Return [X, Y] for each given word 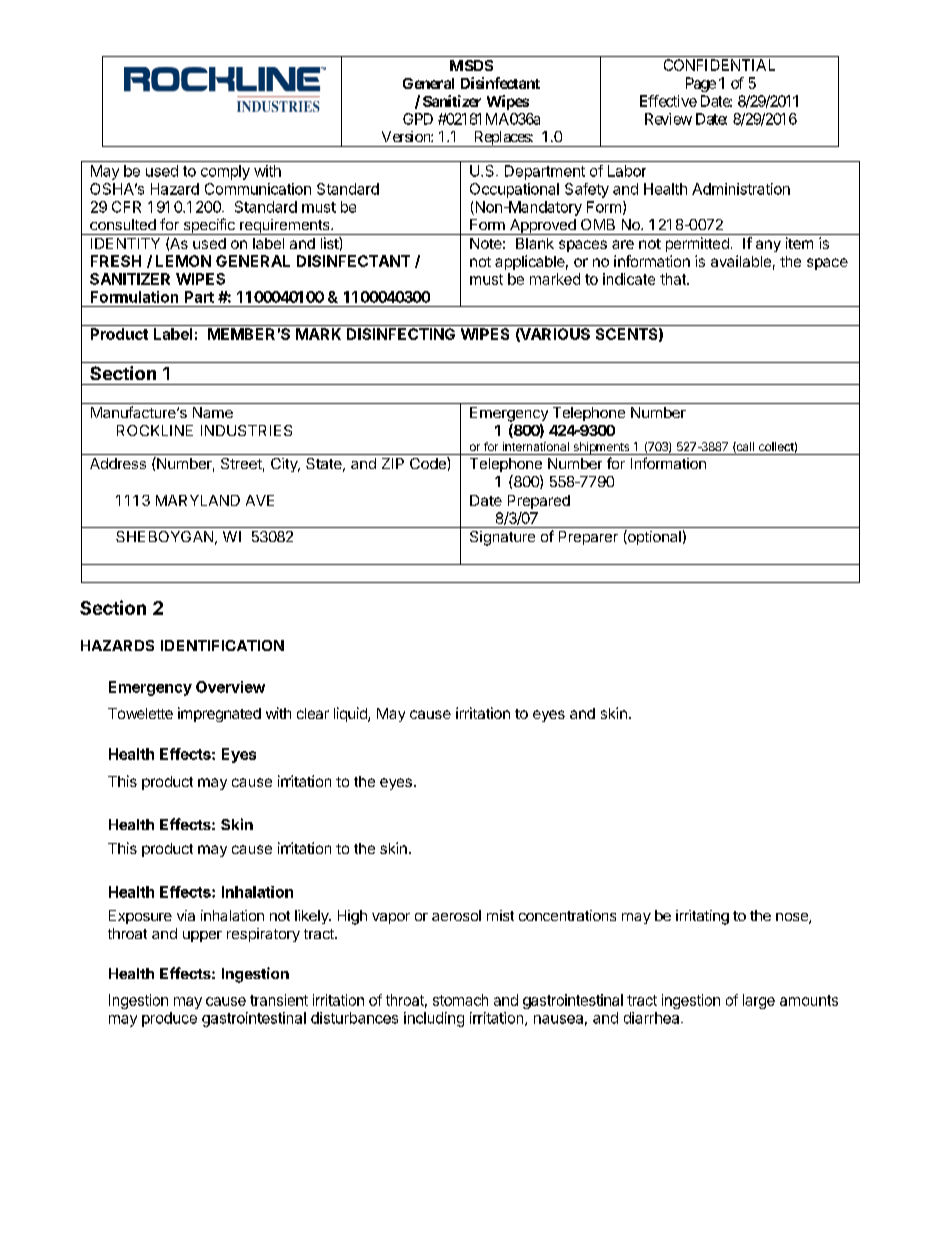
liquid [351, 714]
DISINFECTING [401, 334]
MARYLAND [198, 500]
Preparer [588, 538]
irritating [702, 917]
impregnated [219, 714]
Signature [502, 538]
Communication [258, 189]
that [674, 279]
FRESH [116, 261]
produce [169, 1019]
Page [701, 84]
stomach [460, 1000]
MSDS [471, 65]
